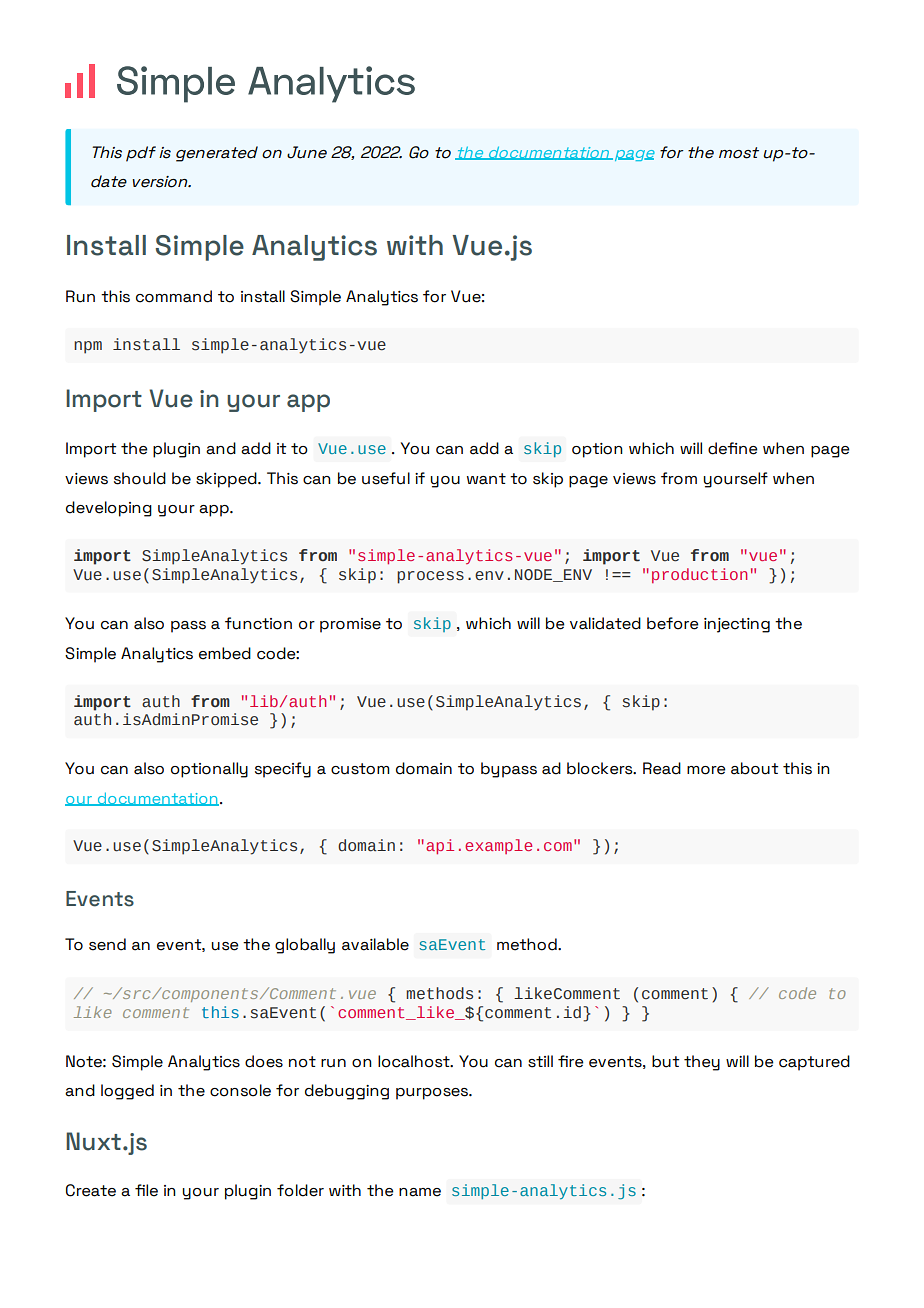 Image resolution: width=924 pixels, height=1308 pixels. What do you see at coordinates (283, 770) in the screenshot?
I see `specify` at bounding box center [283, 770].
